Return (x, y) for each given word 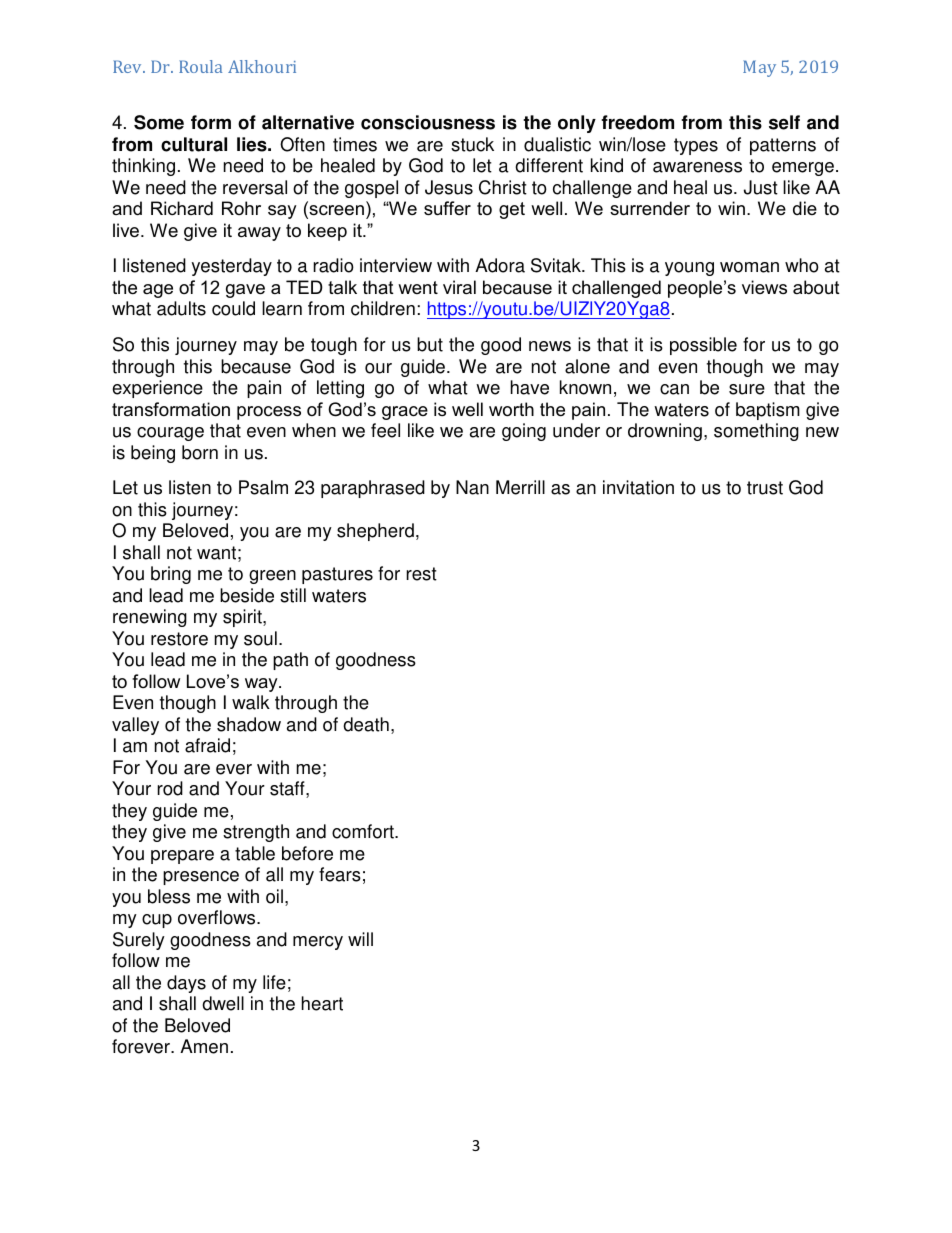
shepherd (375, 532)
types (696, 146)
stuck (472, 144)
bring (171, 575)
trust (765, 488)
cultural (194, 144)
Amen (204, 1046)
